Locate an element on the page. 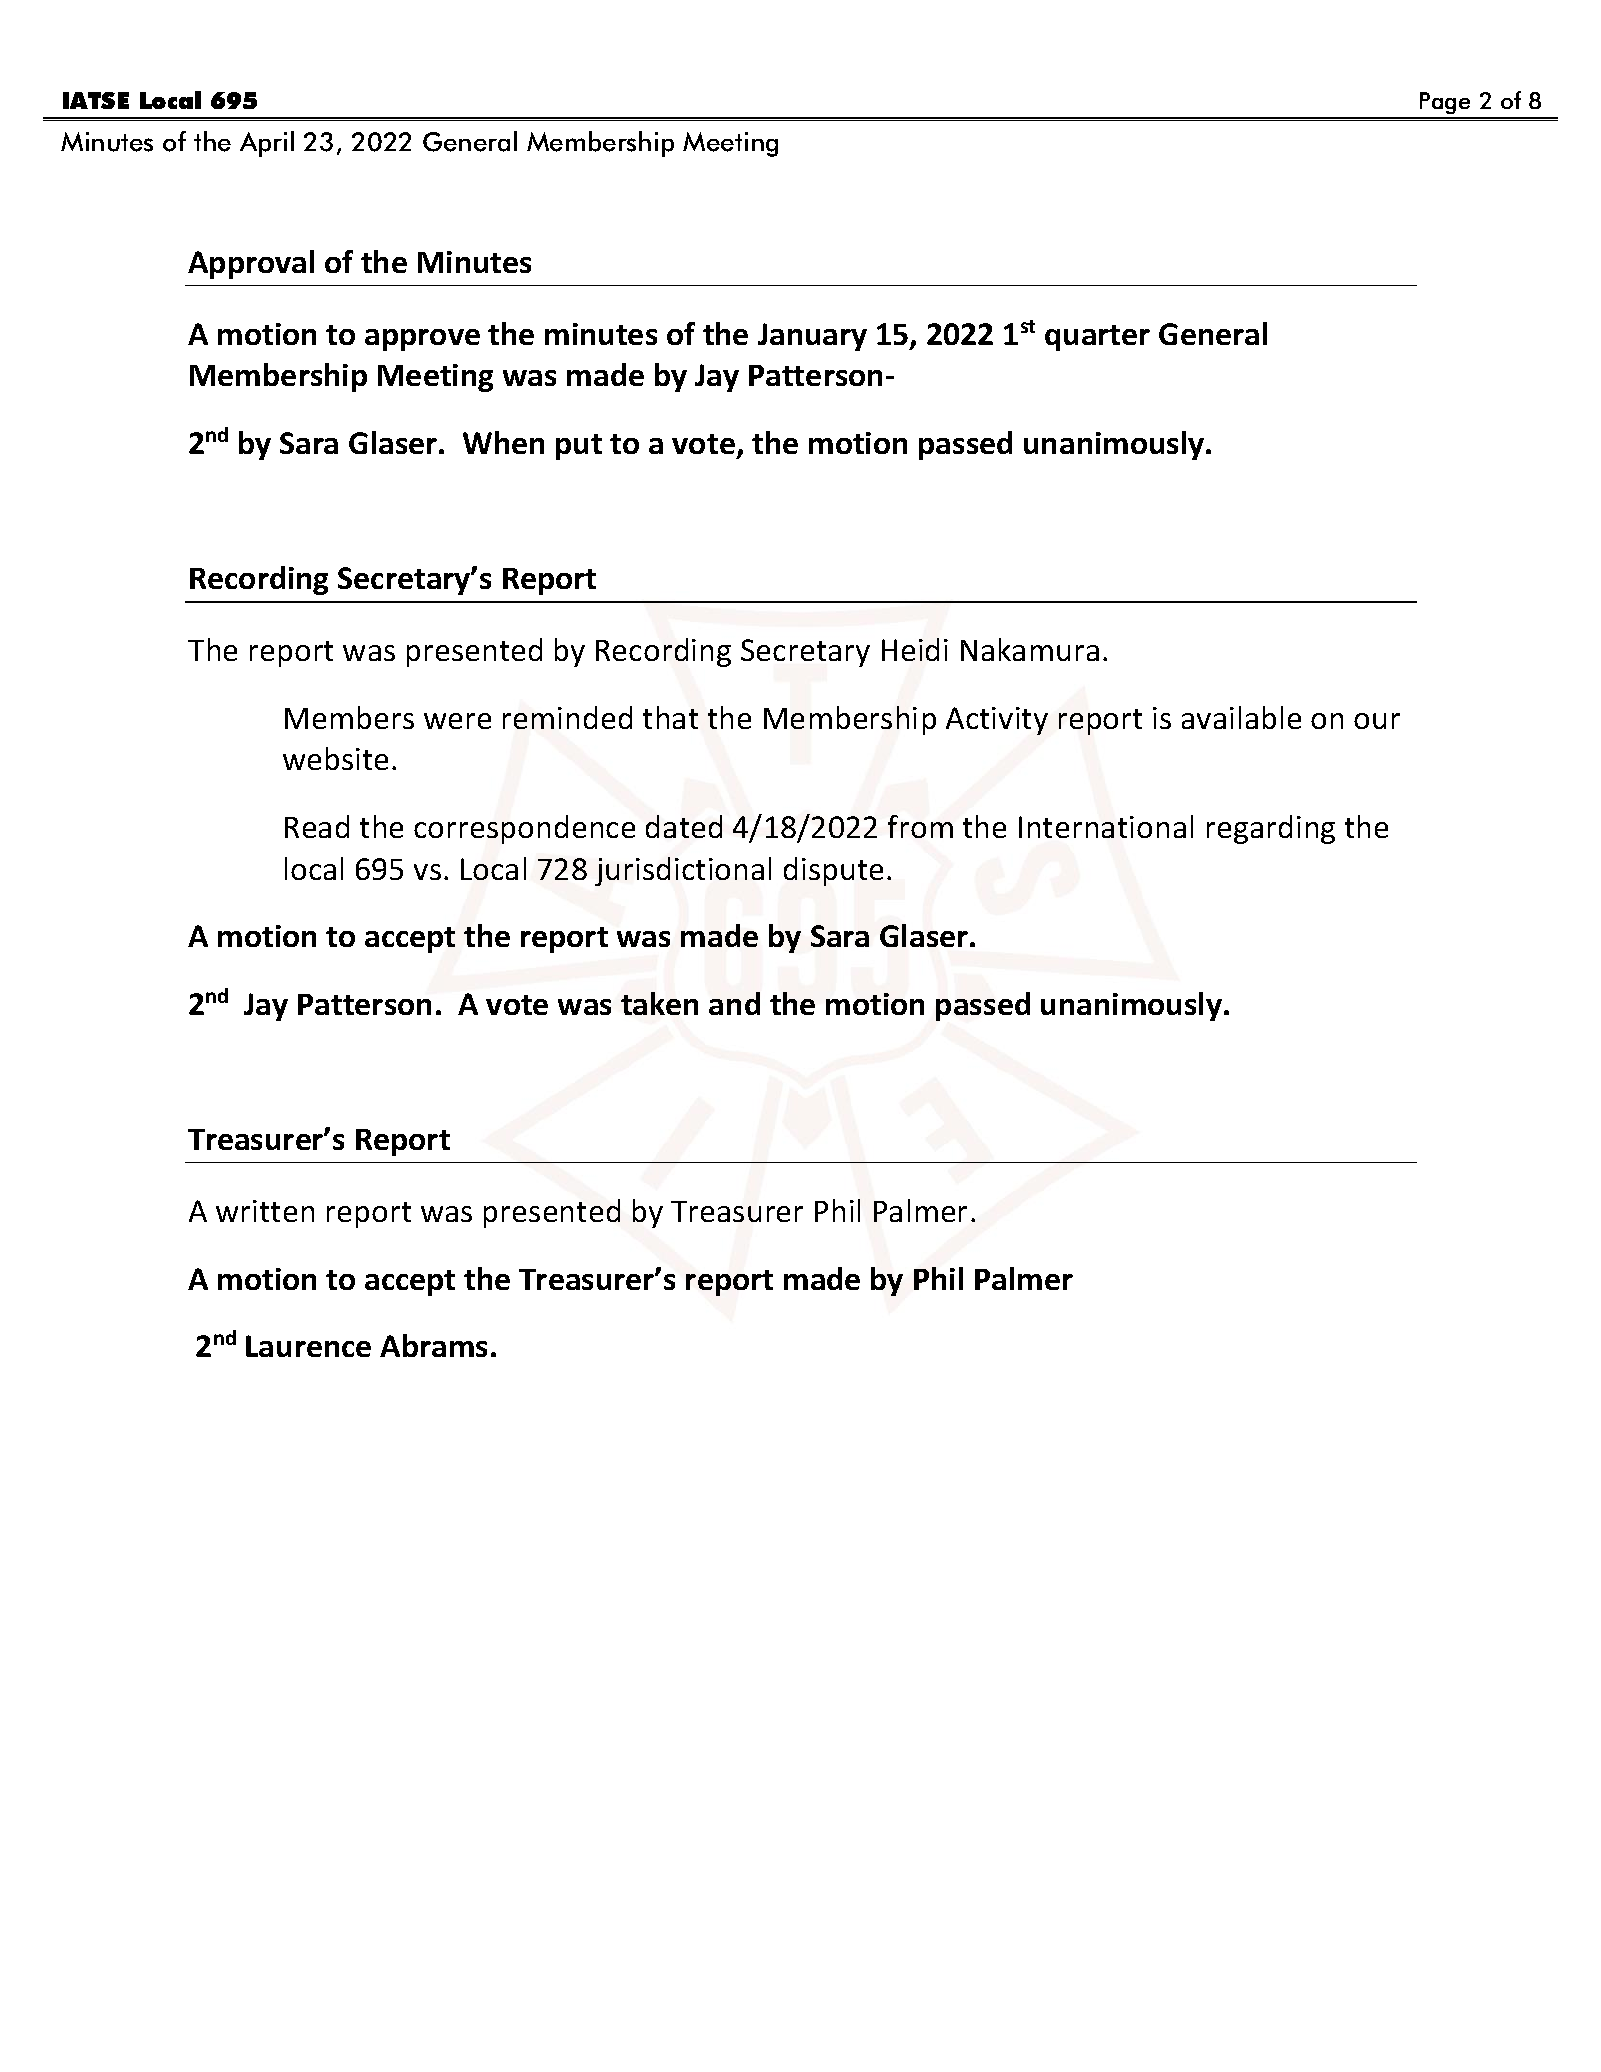 This image has height=2072, width=1601. approve is located at coordinates (422, 340).
